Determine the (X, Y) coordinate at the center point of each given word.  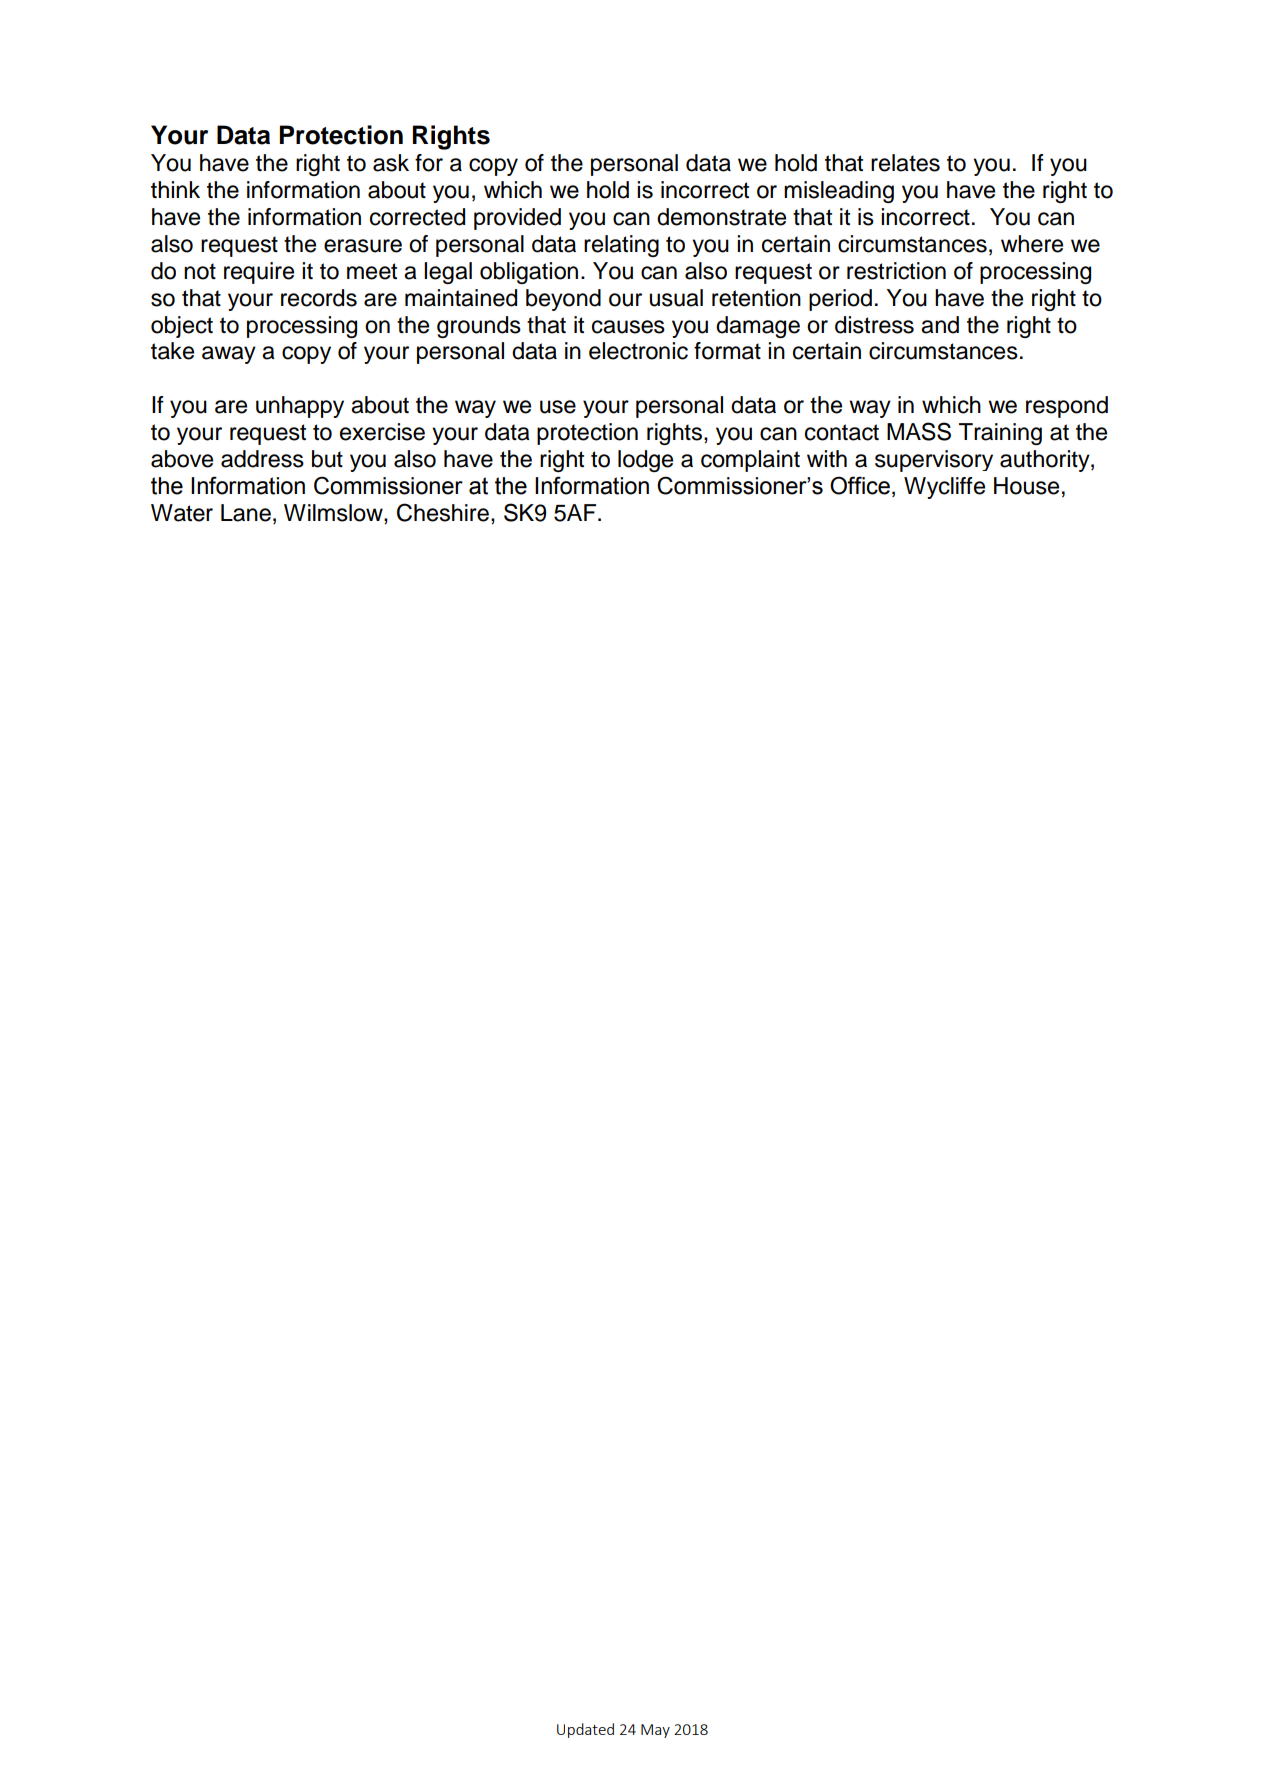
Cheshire (443, 512)
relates (905, 163)
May (655, 1731)
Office (860, 485)
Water (182, 513)
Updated (585, 1730)
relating (621, 246)
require (259, 273)
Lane (246, 513)
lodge (645, 461)
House (1026, 486)
